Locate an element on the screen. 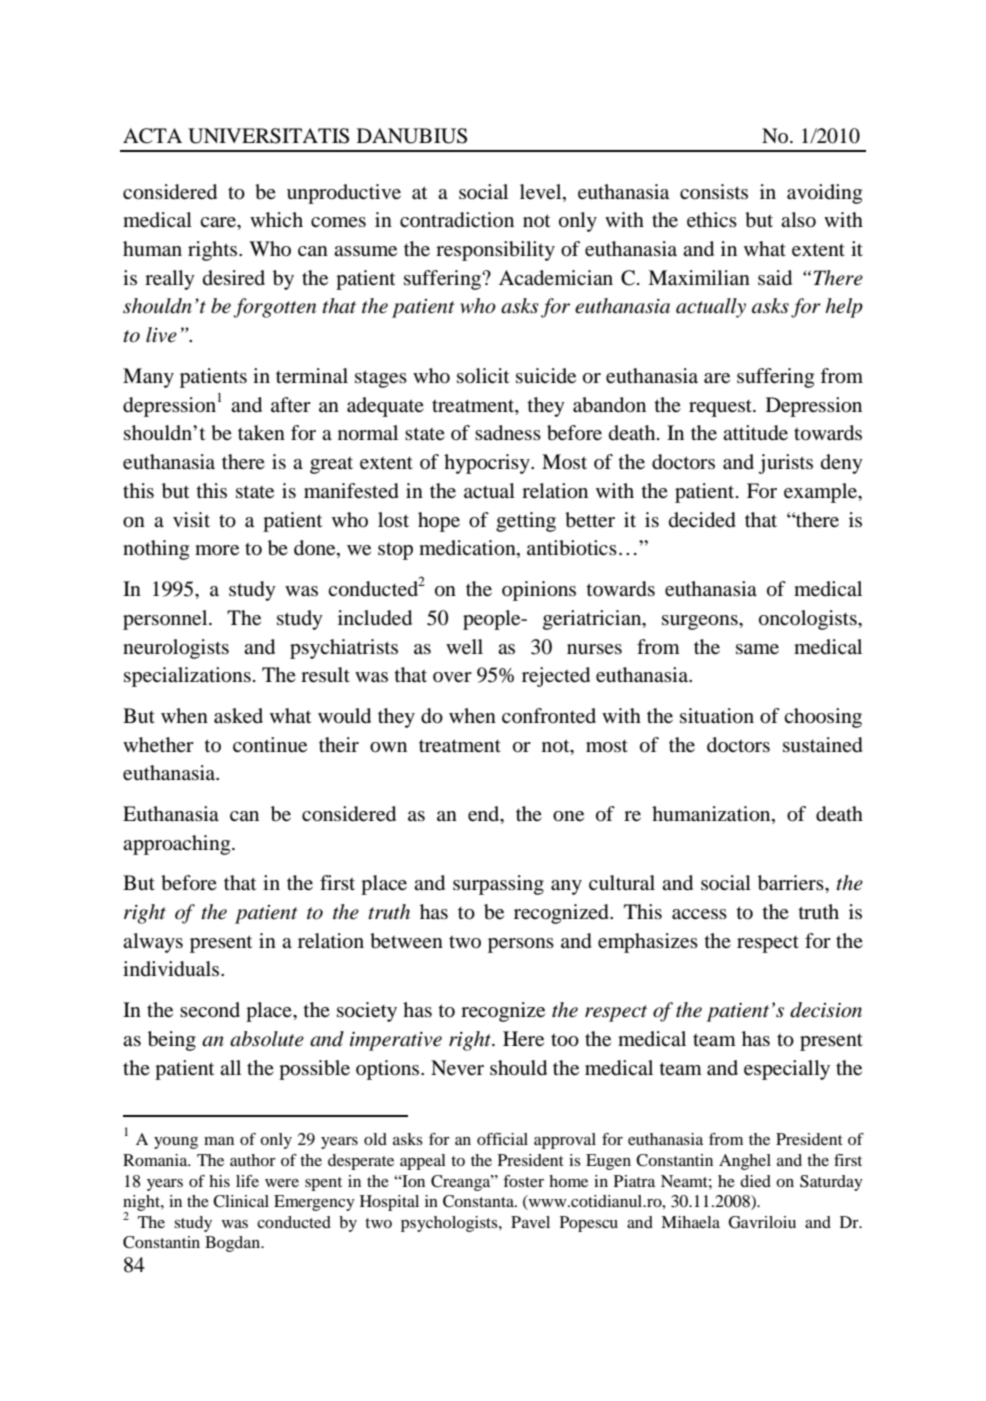 The image size is (986, 1401). which is located at coordinates (276, 219).
